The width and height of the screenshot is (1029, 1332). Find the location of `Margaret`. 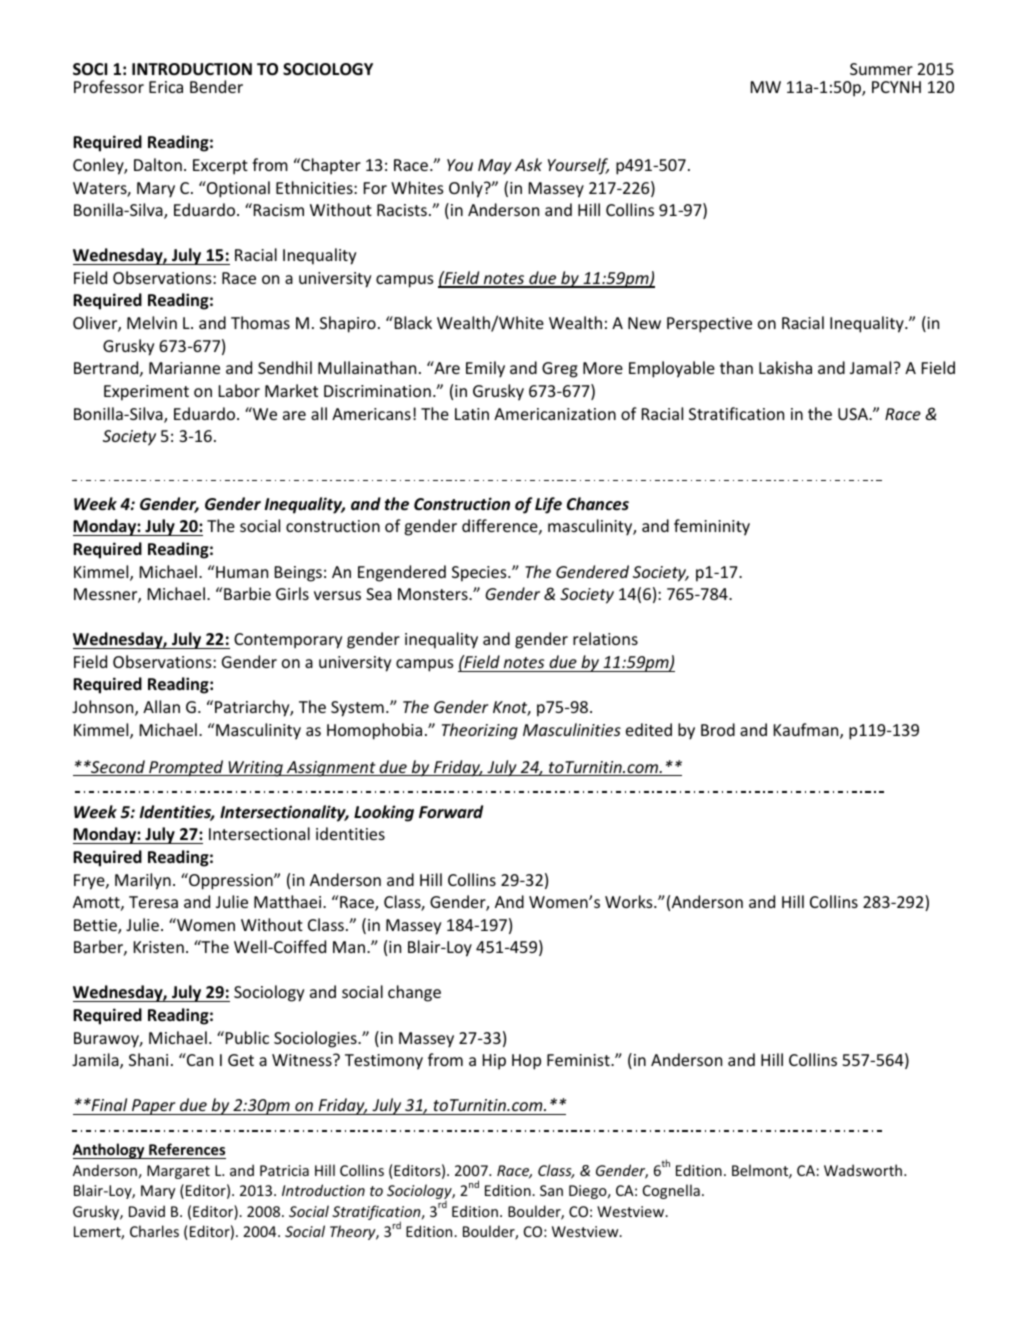

Margaret is located at coordinates (178, 1172).
